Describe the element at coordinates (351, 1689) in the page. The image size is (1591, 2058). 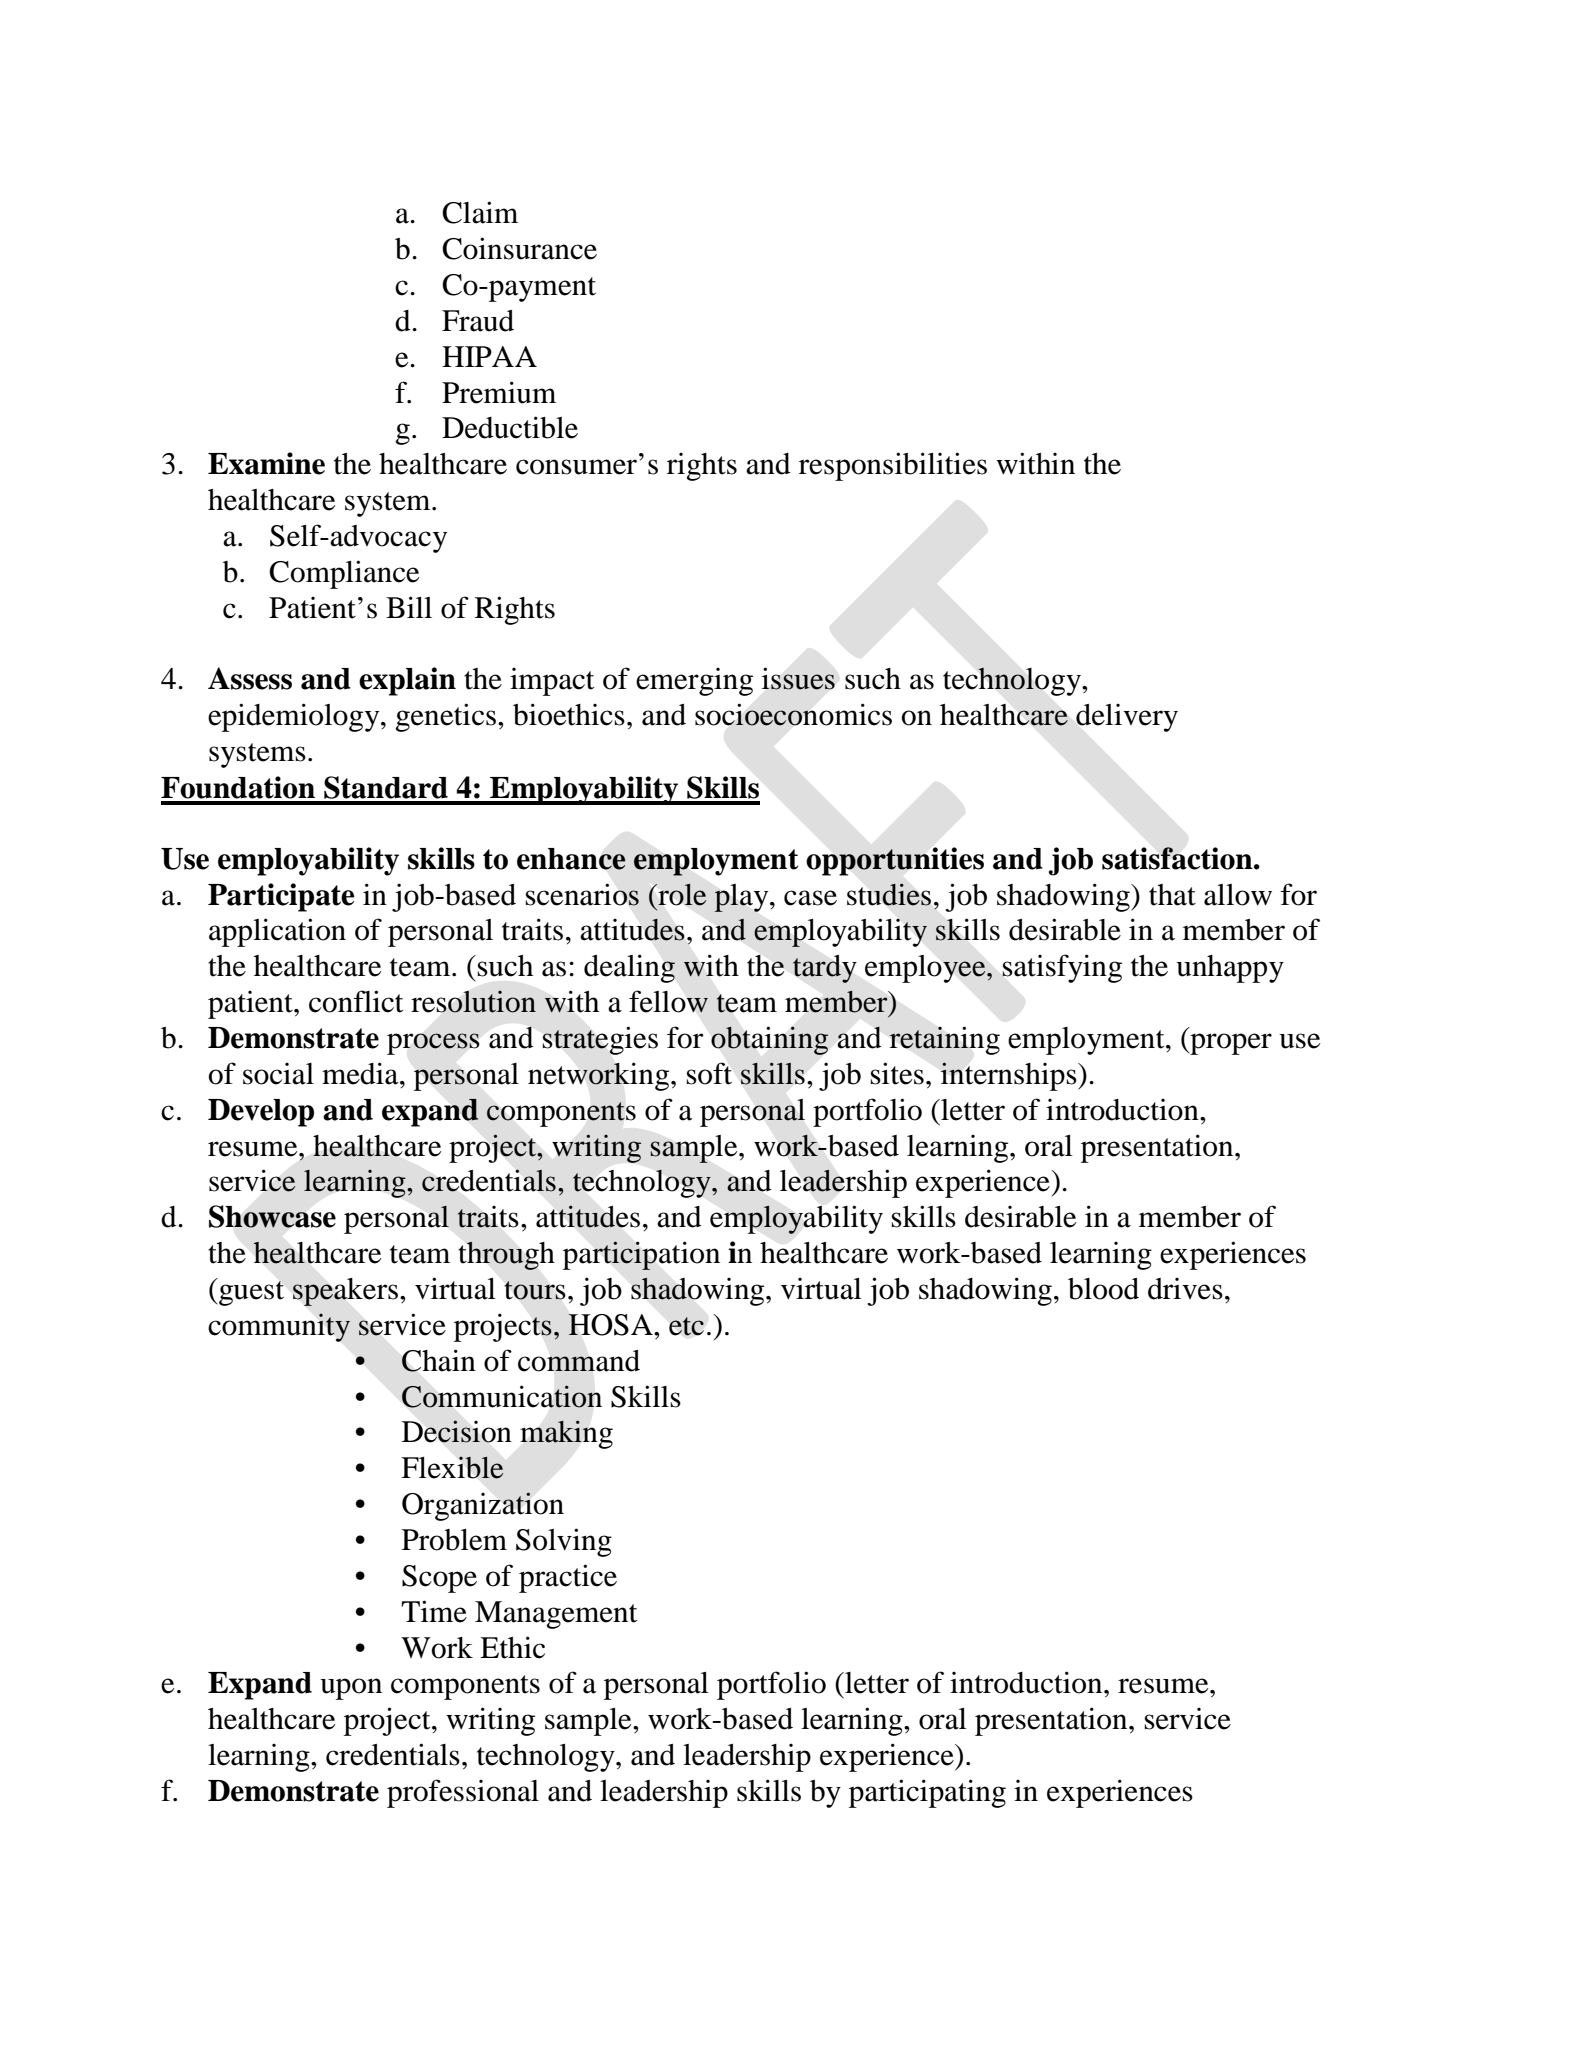
I see `upon` at that location.
